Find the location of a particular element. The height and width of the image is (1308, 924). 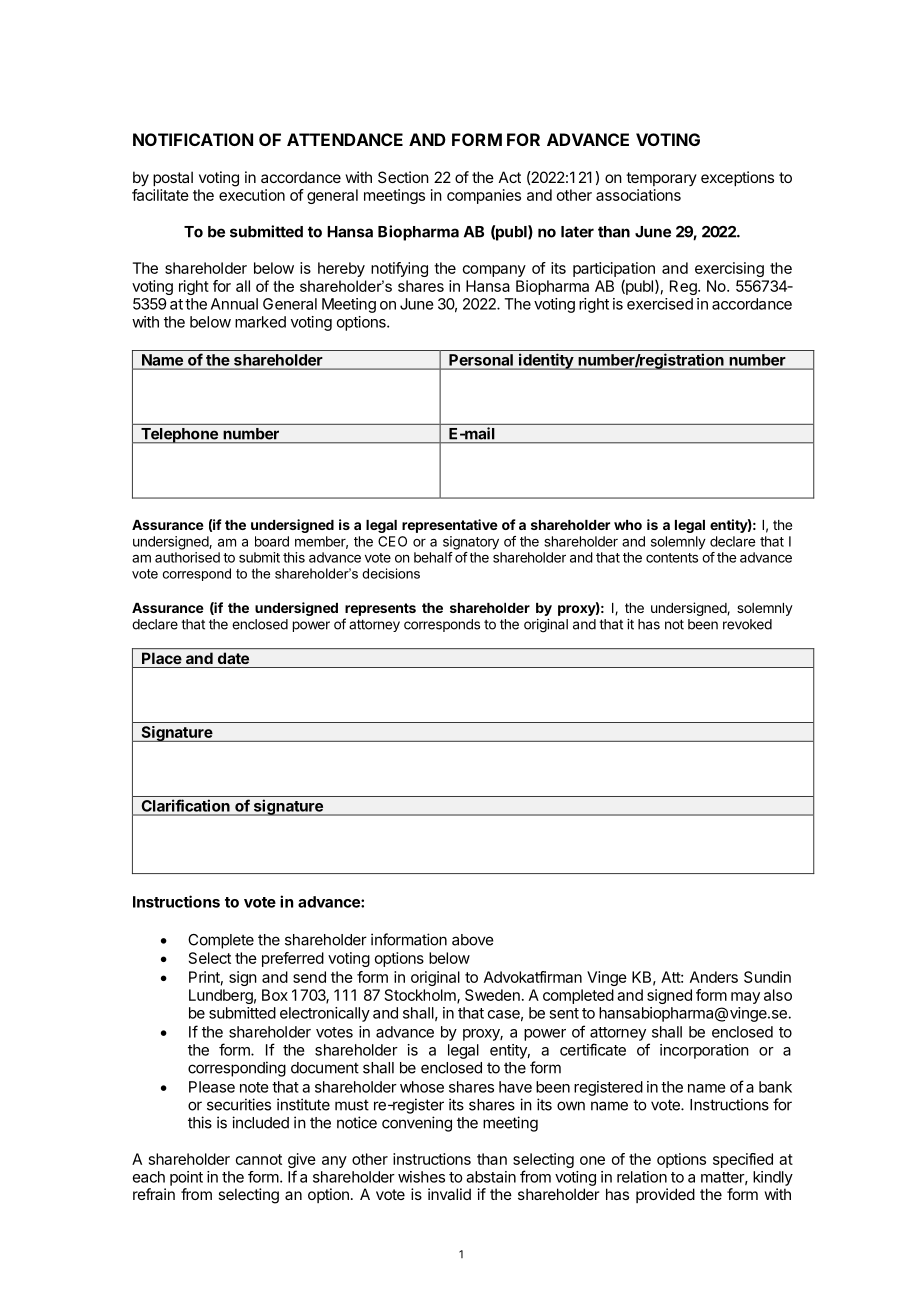

preferred is located at coordinates (293, 959).
